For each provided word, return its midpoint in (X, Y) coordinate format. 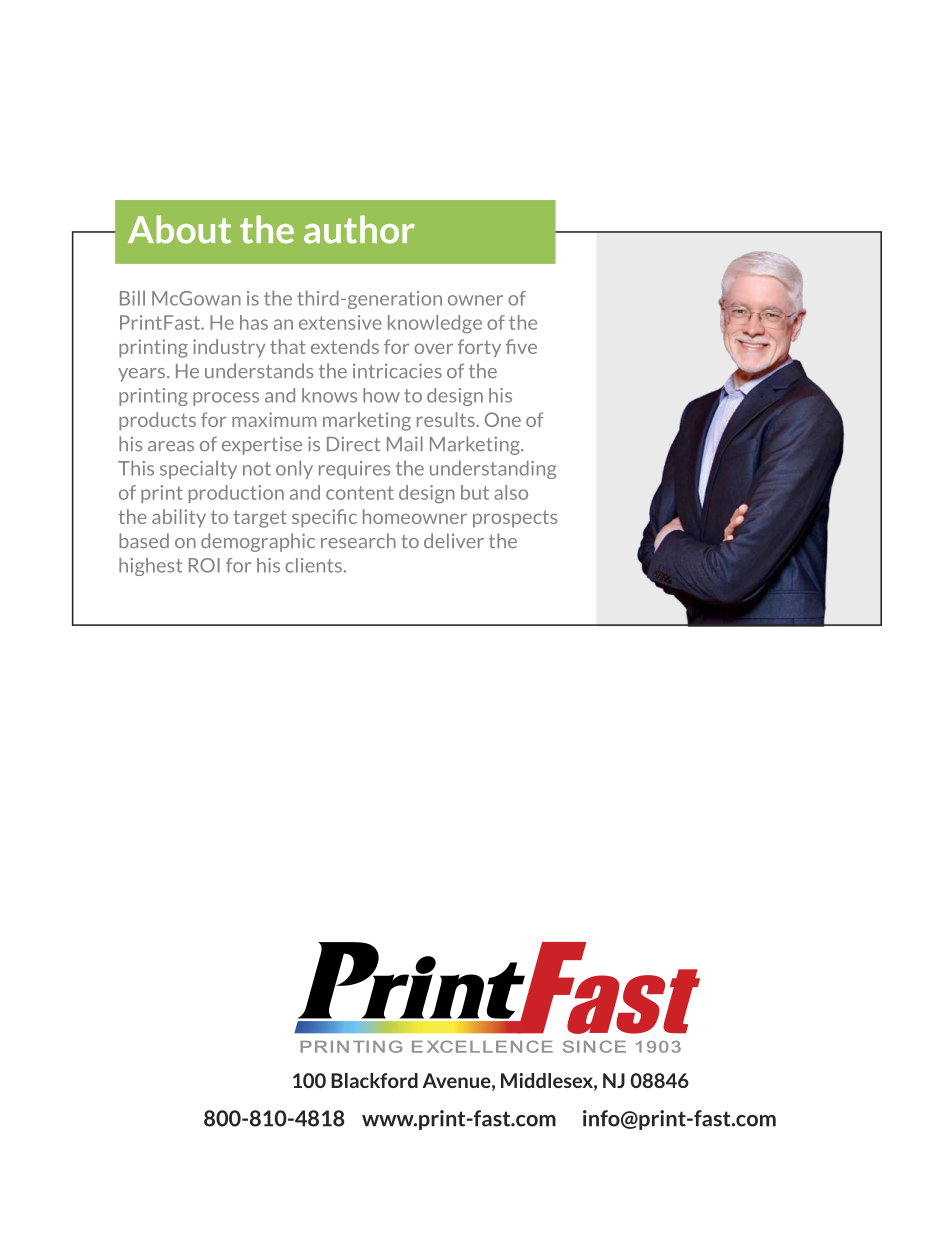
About (179, 229)
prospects (515, 519)
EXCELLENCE (482, 1046)
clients (313, 565)
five (521, 346)
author (359, 229)
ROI (204, 565)
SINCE (594, 1046)
